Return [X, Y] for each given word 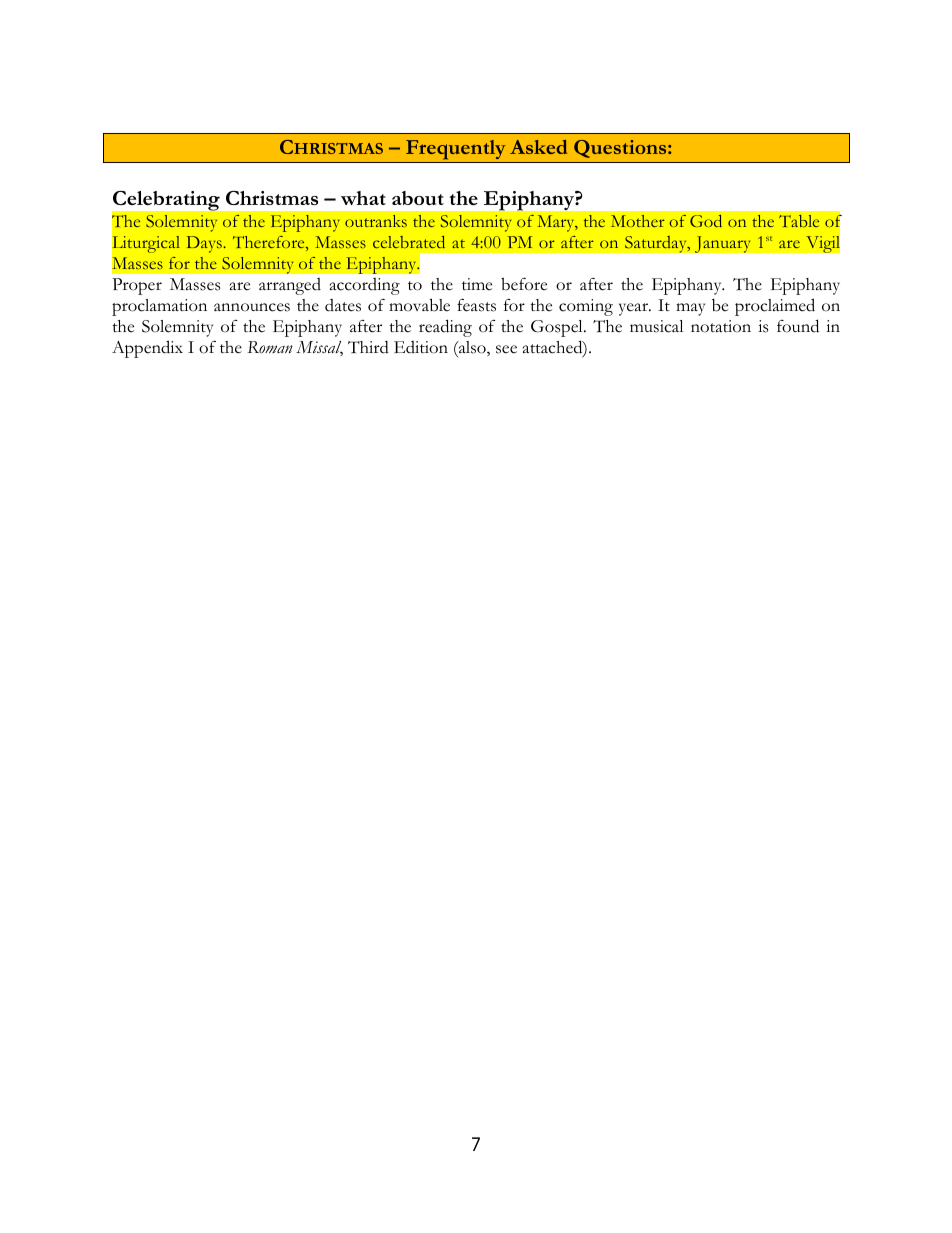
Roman [270, 347]
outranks [376, 221]
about [418, 198]
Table [799, 221]
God [706, 221]
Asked [538, 147]
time [477, 284]
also [472, 348]
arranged [290, 286]
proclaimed [775, 307]
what [363, 198]
